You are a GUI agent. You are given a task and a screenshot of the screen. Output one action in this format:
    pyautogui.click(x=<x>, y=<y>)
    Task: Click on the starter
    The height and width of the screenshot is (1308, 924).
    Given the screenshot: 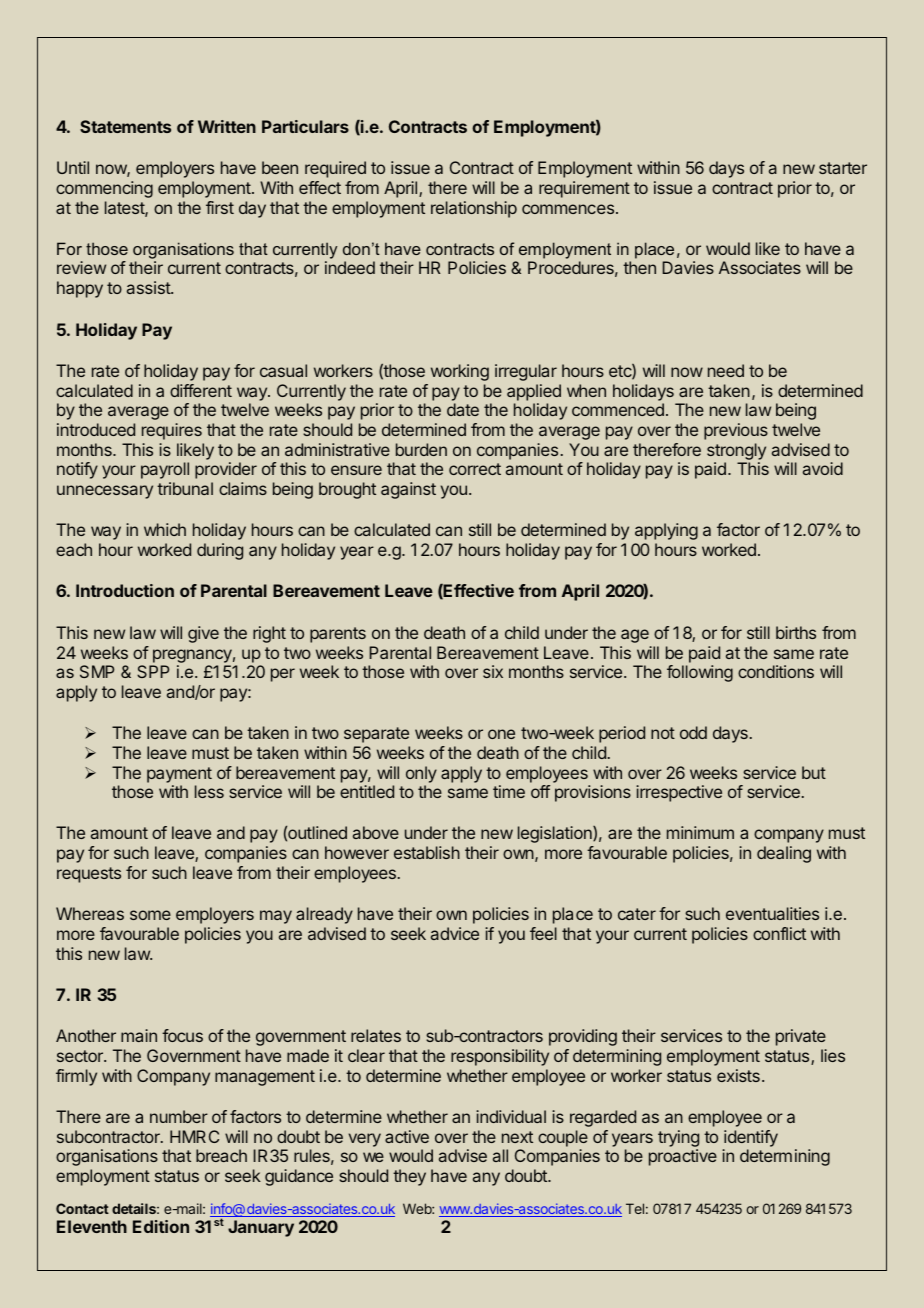 What is the action you would take?
    pyautogui.click(x=843, y=168)
